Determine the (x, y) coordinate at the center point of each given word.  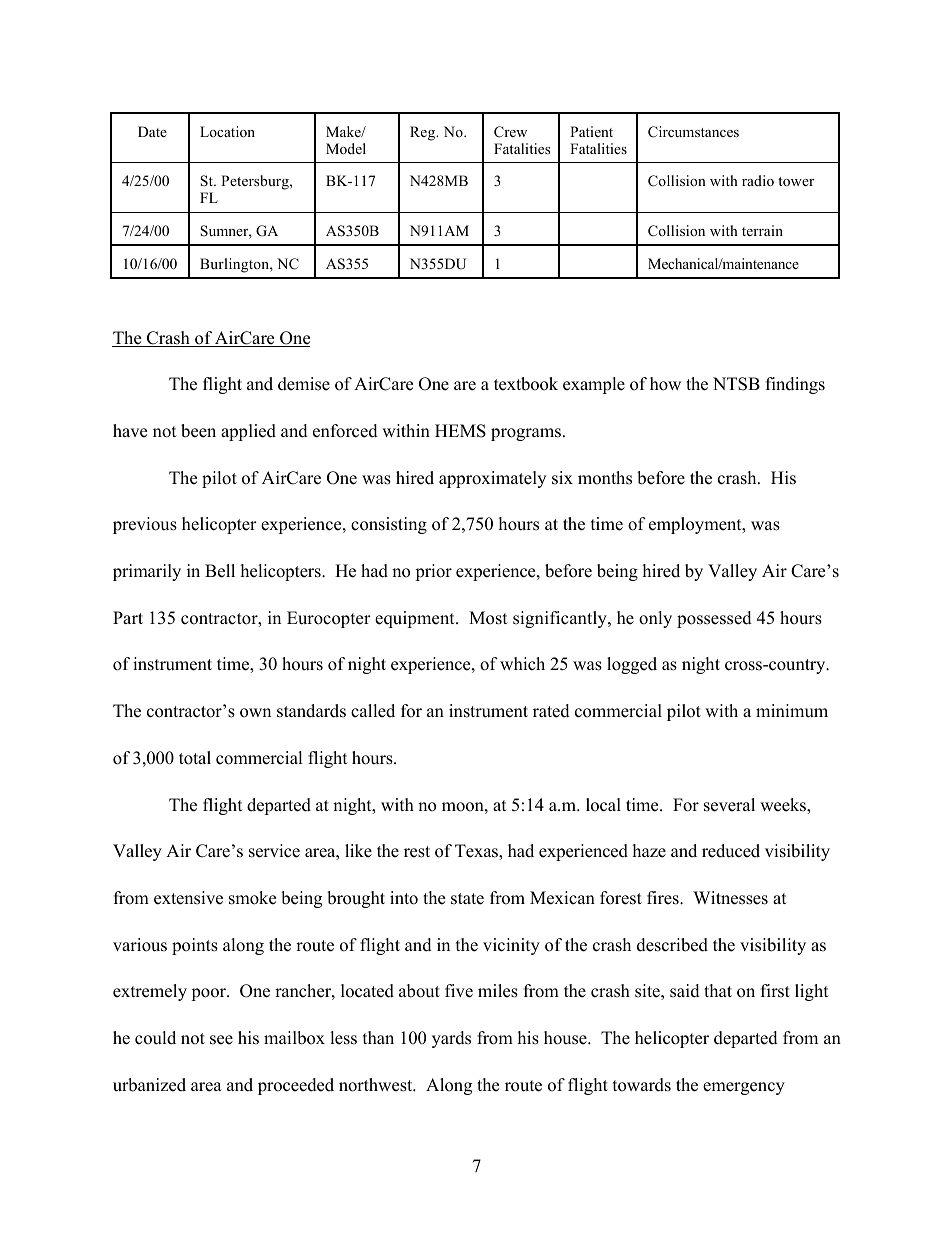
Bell (220, 571)
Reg (424, 133)
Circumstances (693, 132)
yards (451, 1039)
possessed (714, 619)
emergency (744, 1088)
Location (227, 131)
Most (488, 618)
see (221, 1040)
